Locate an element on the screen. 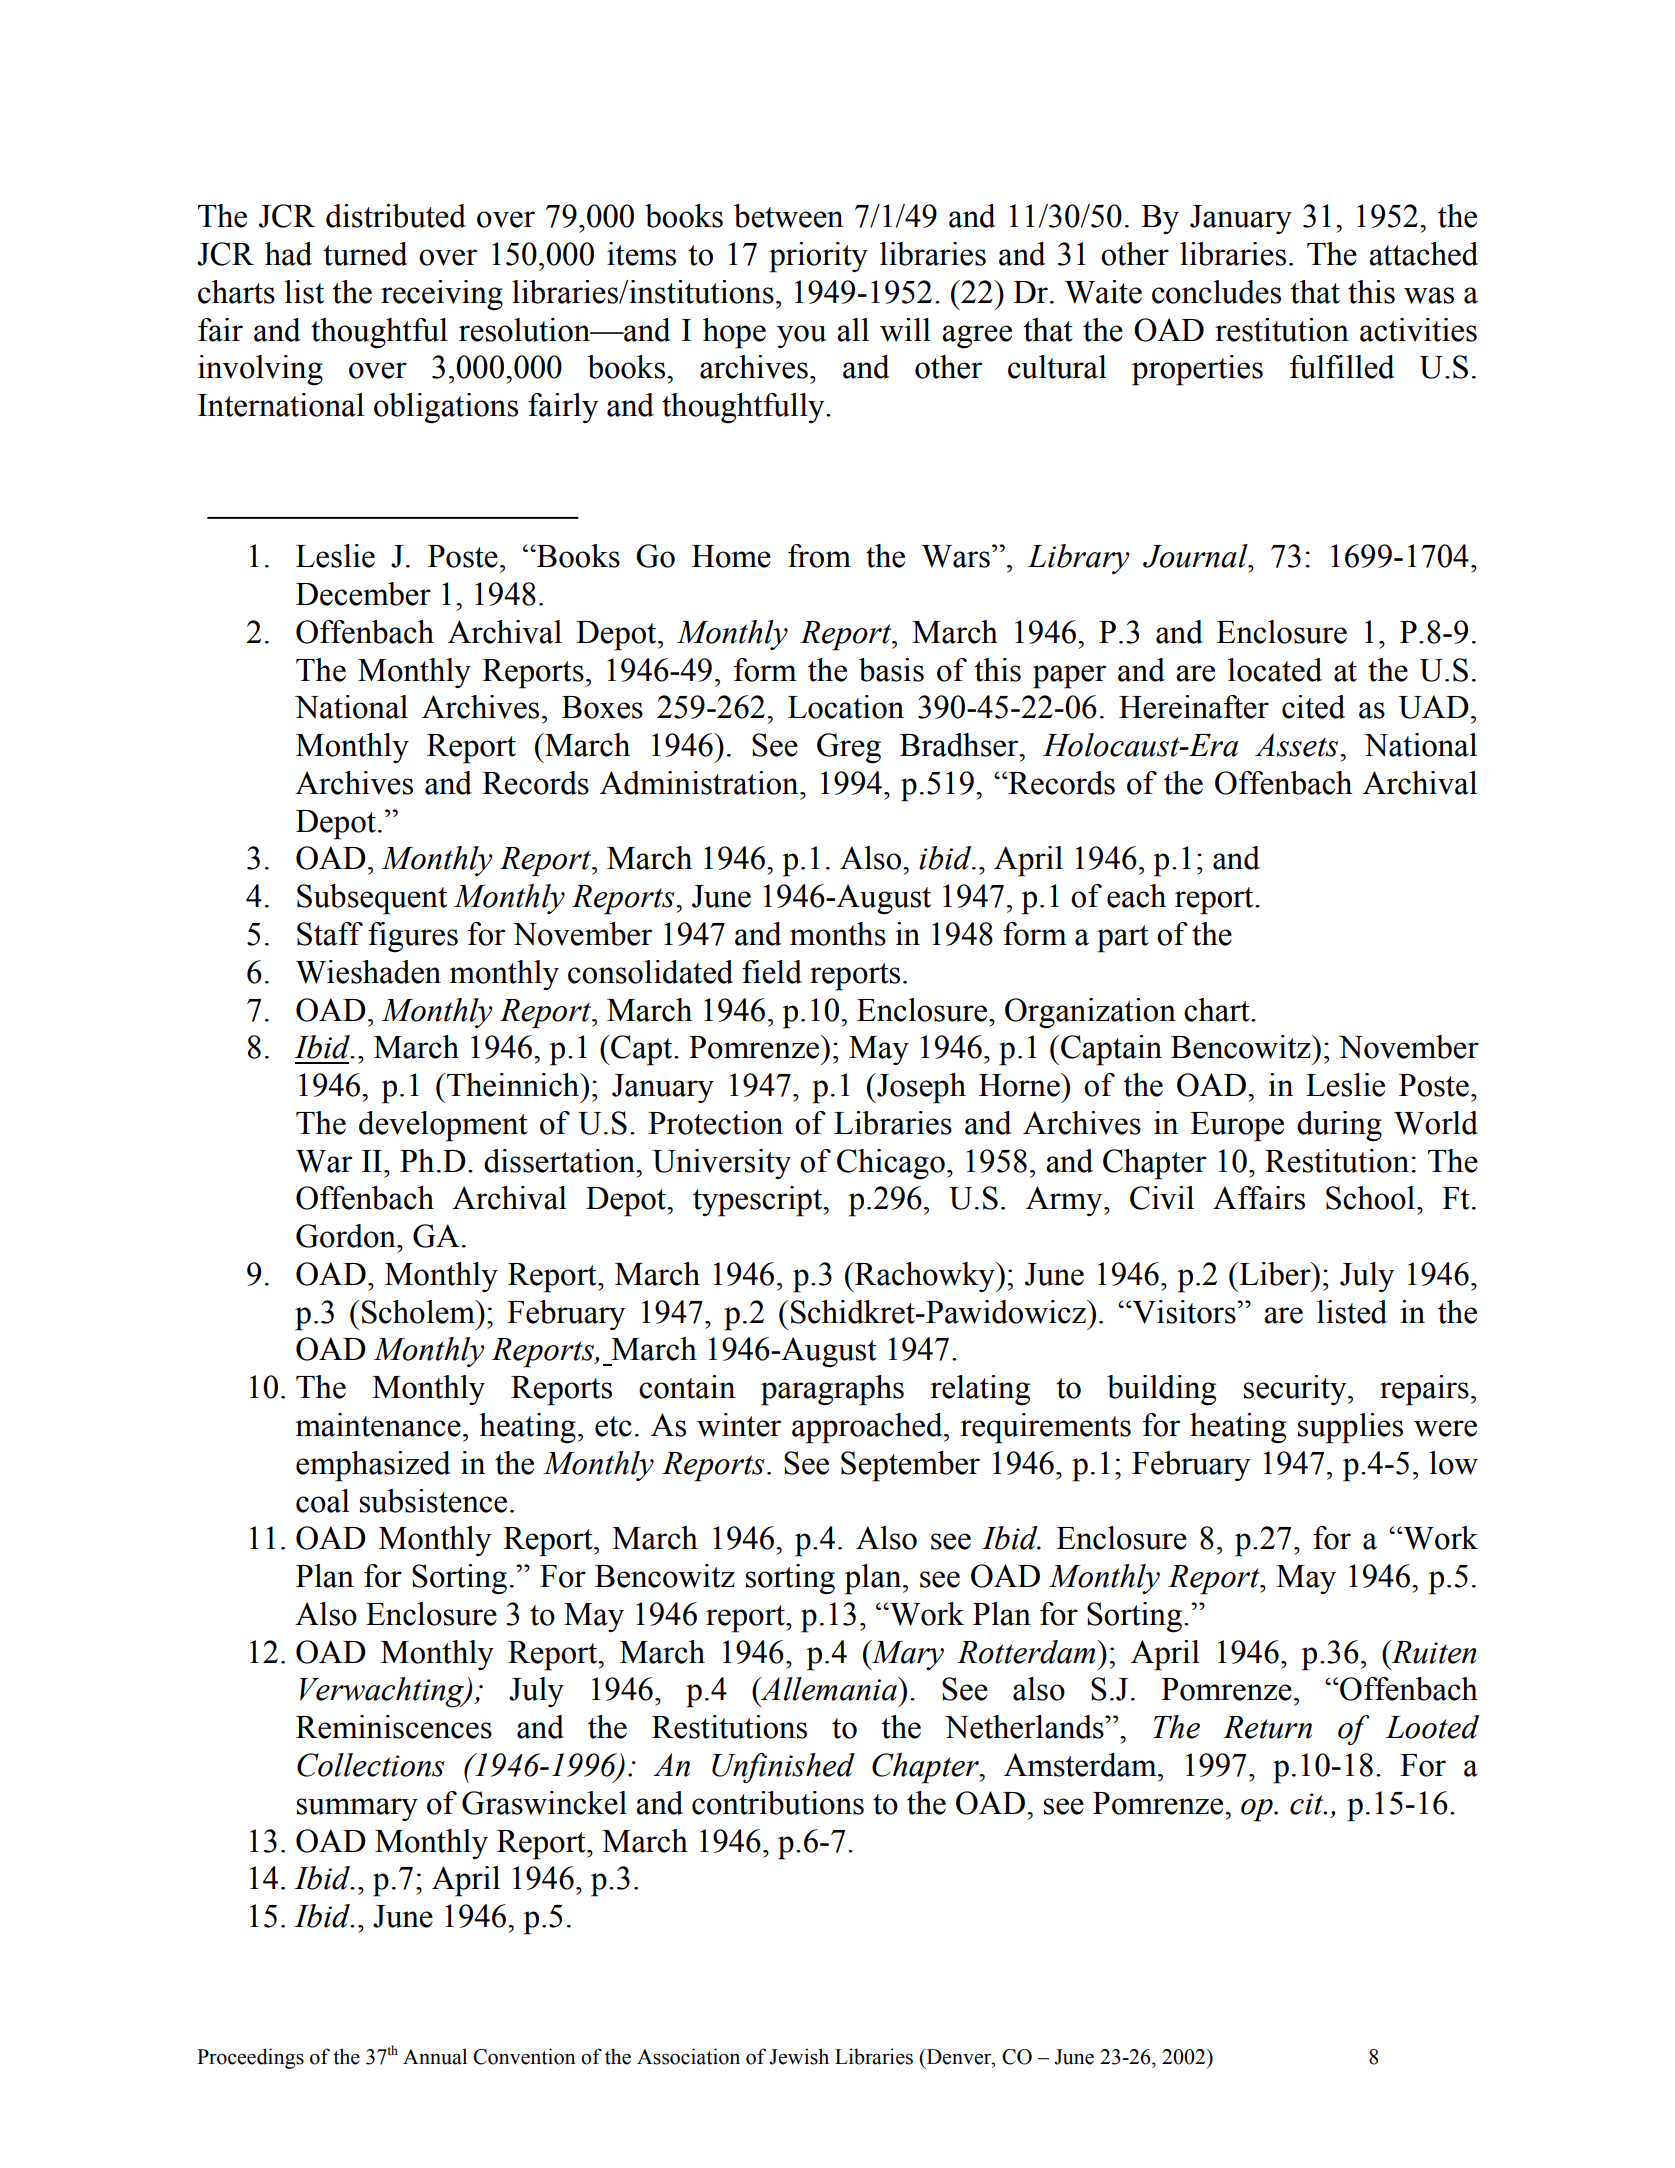 This screenshot has height=2168, width=1675. Chicago is located at coordinates (891, 1164).
